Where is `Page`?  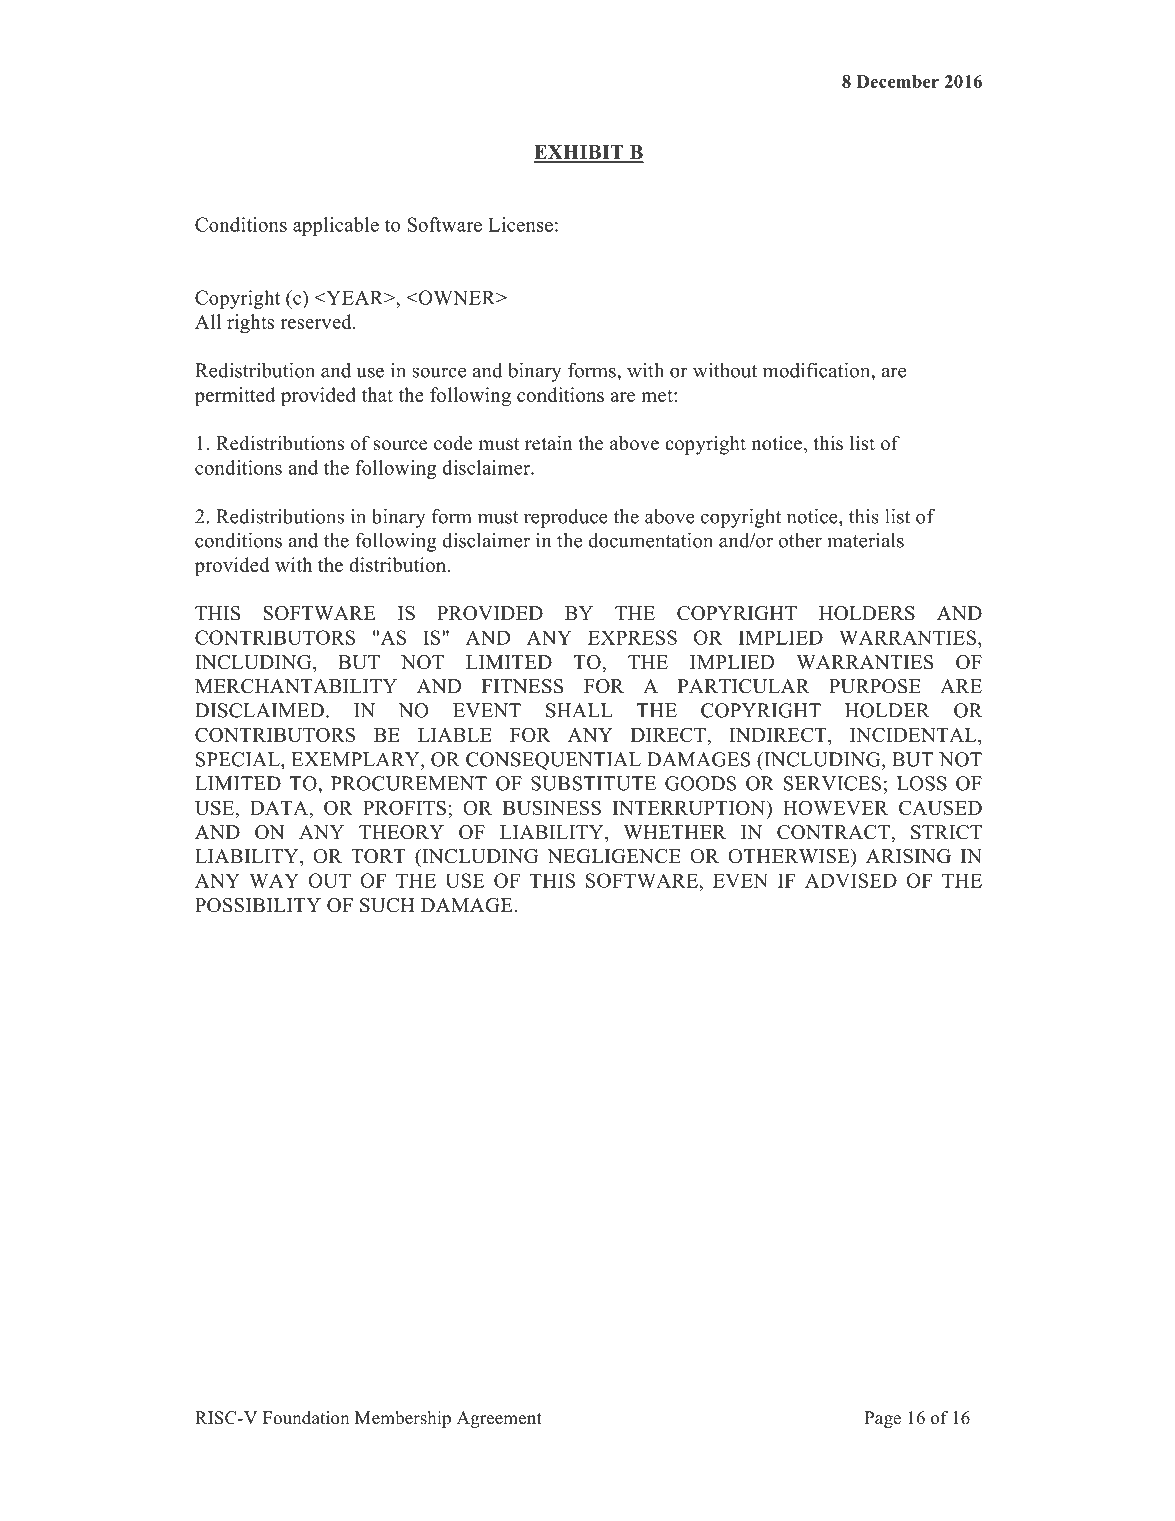
Page is located at coordinates (883, 1419).
